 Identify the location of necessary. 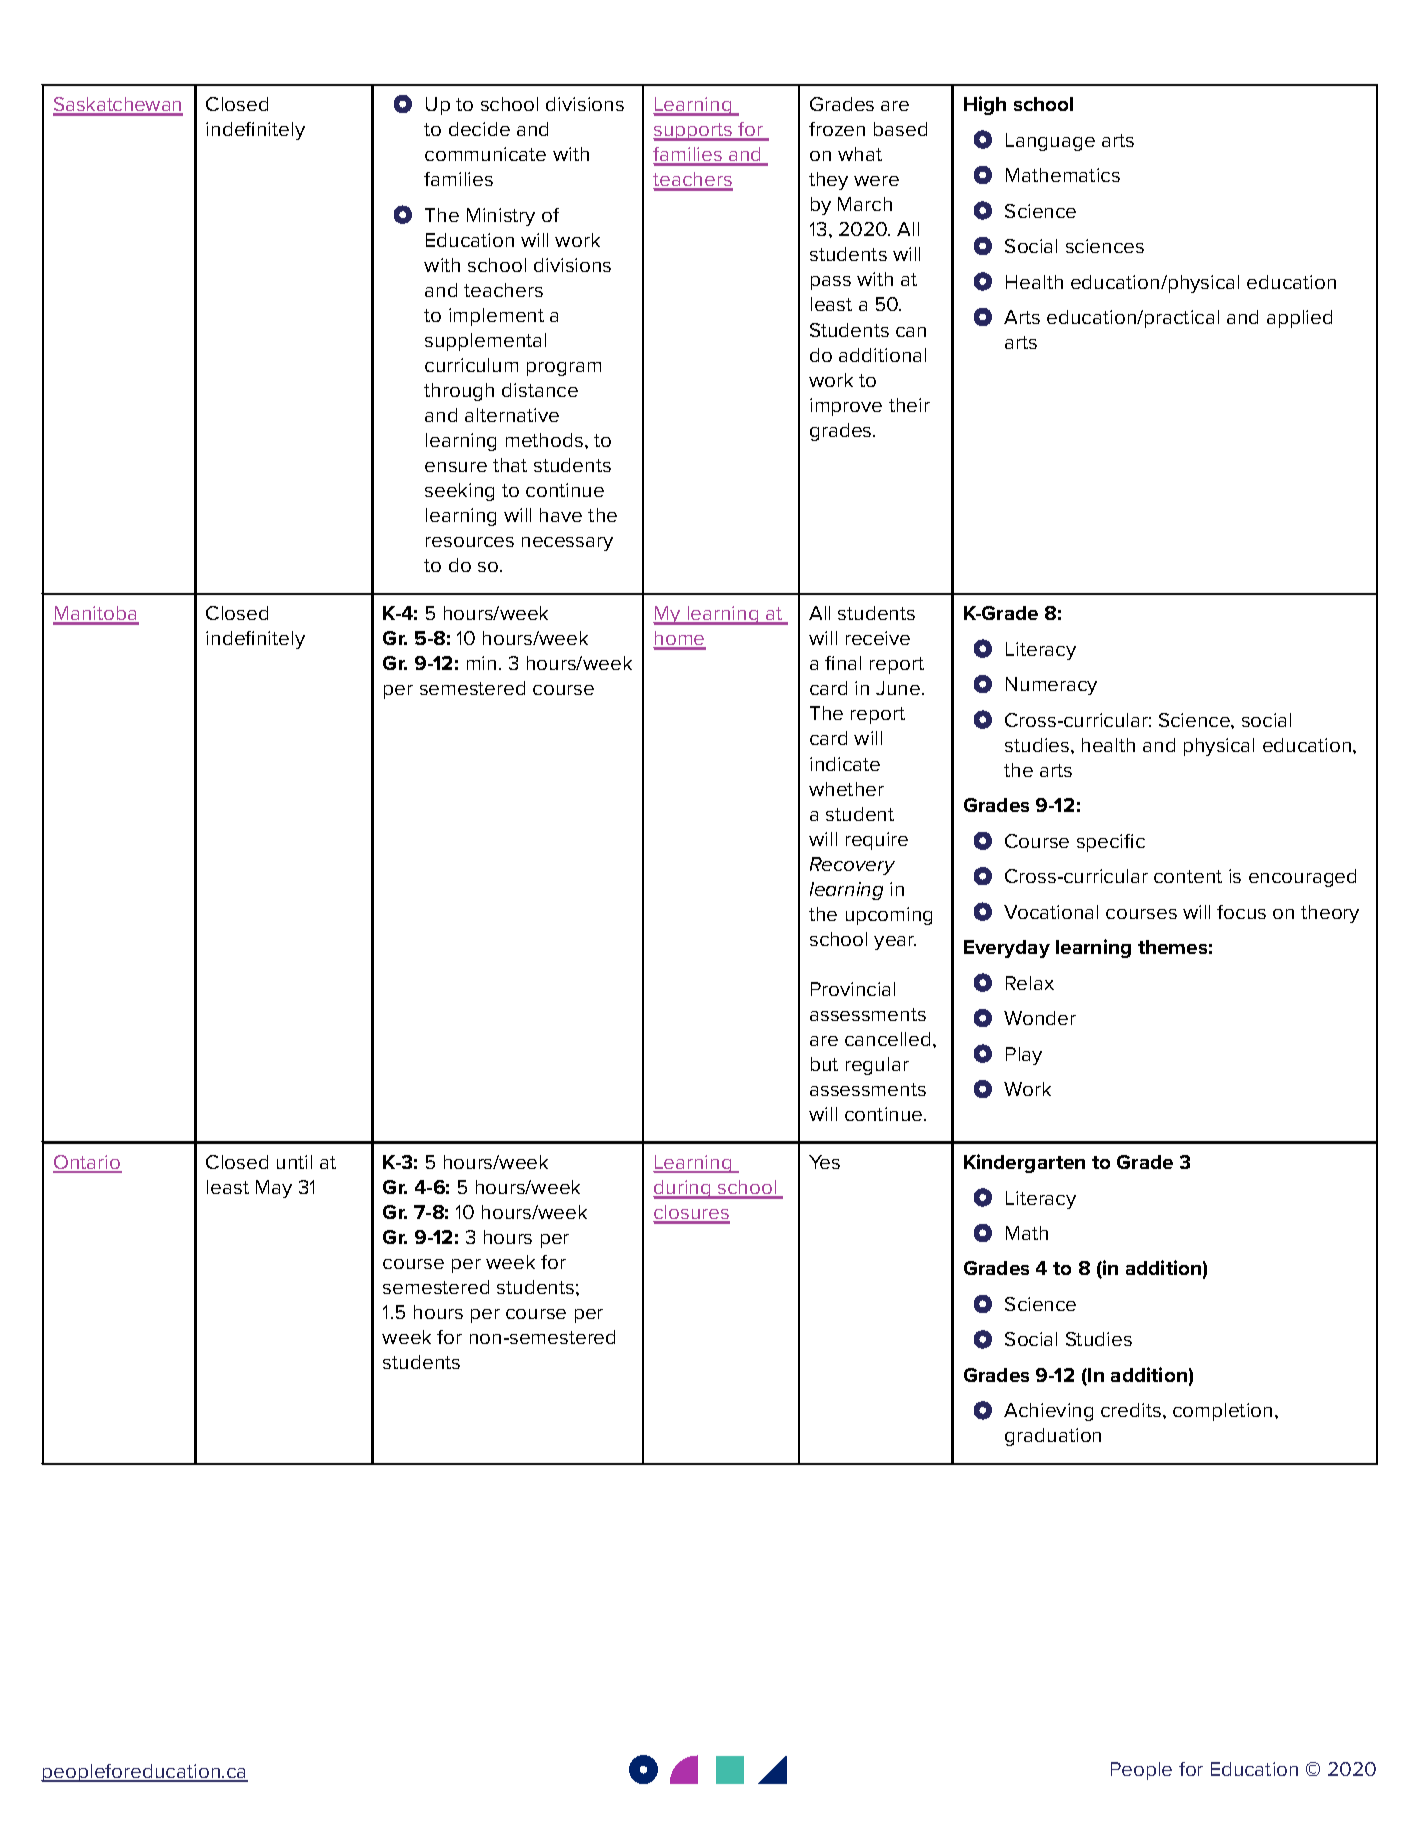
(567, 544).
